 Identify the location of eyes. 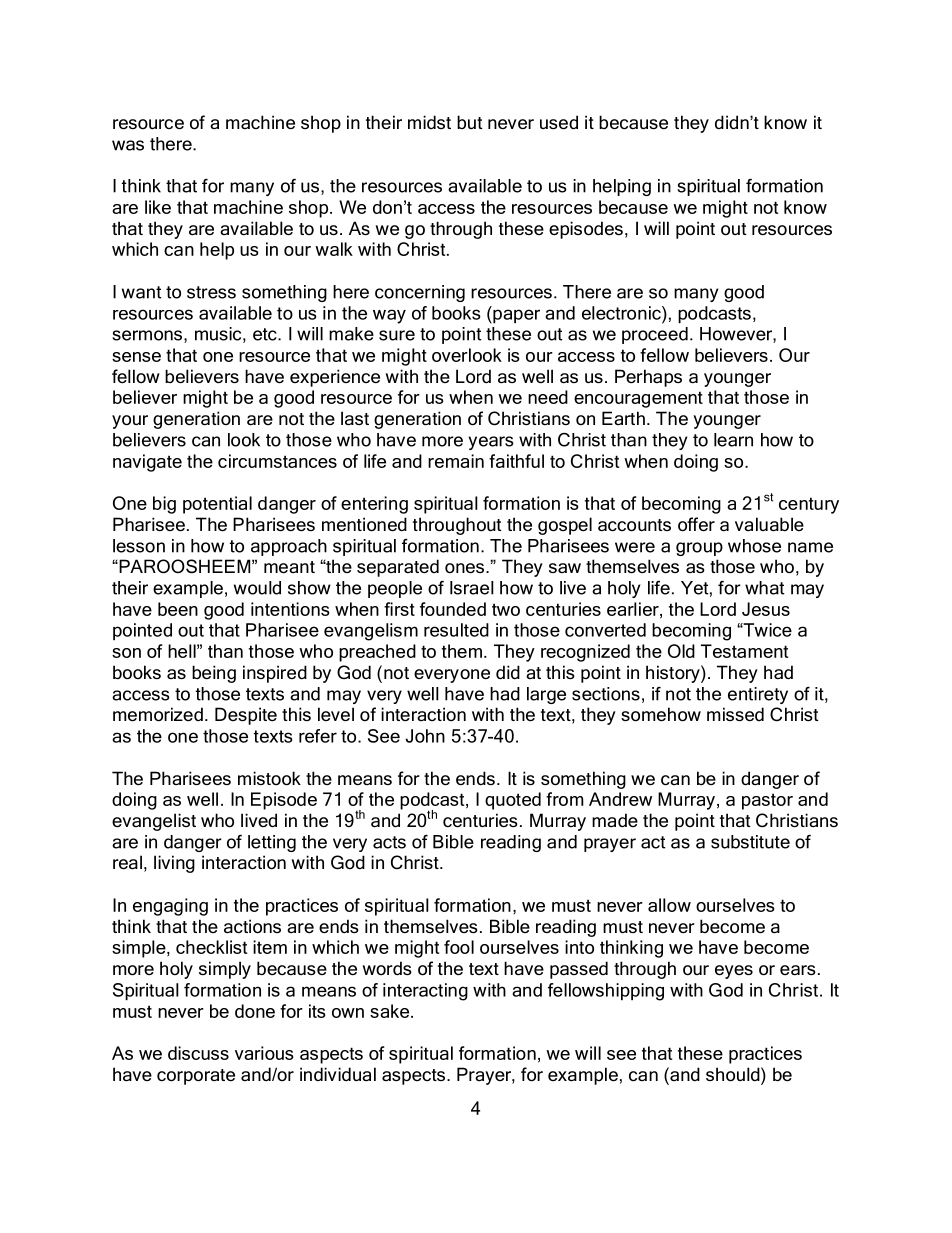
(734, 972).
